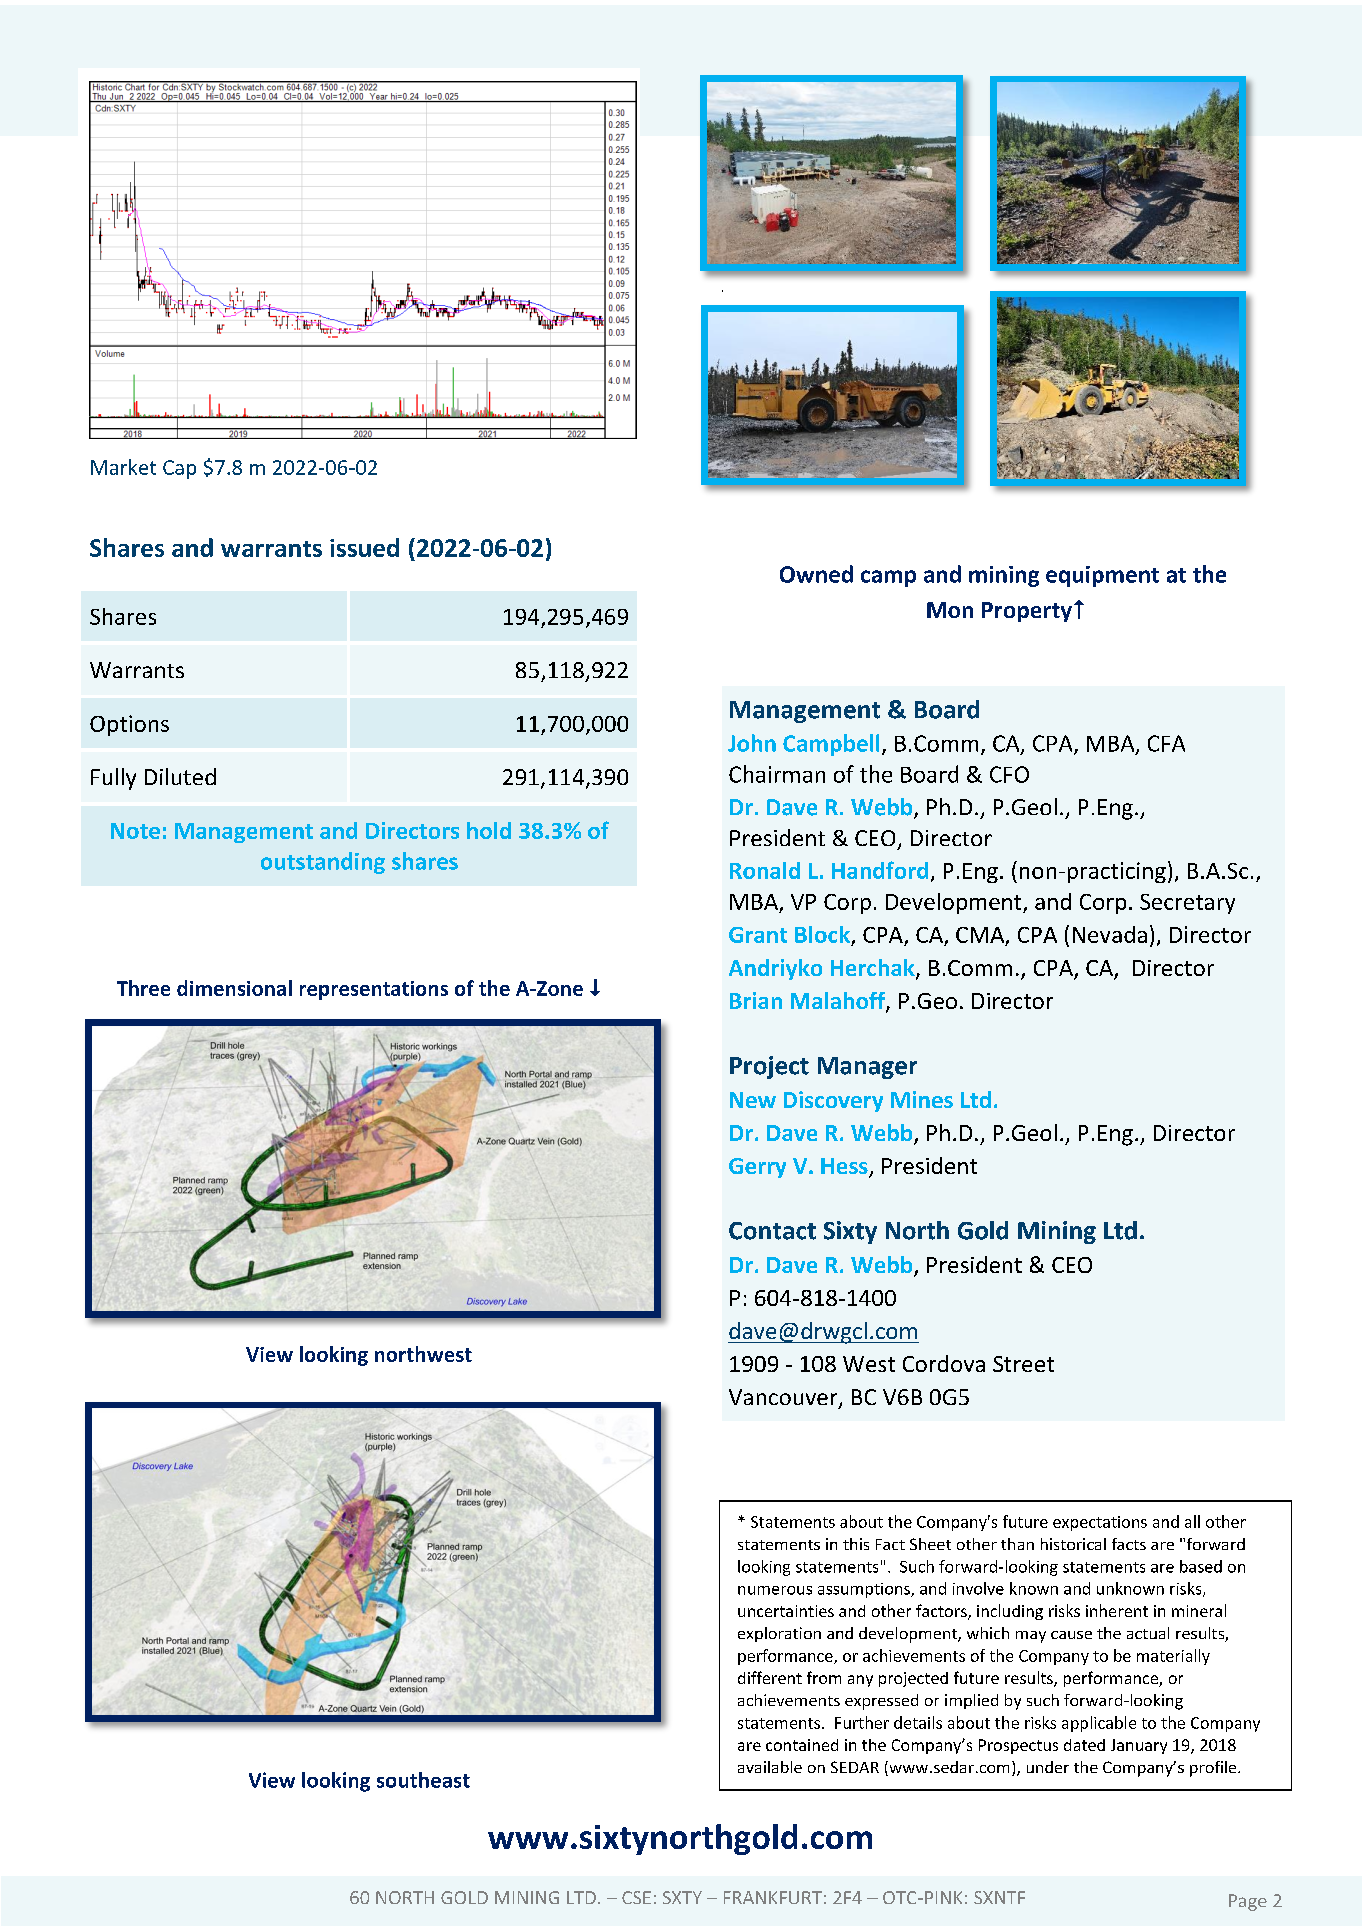 This page has height=1926, width=1362. Describe the element at coordinates (423, 1780) in the page. I see `southeast` at that location.
